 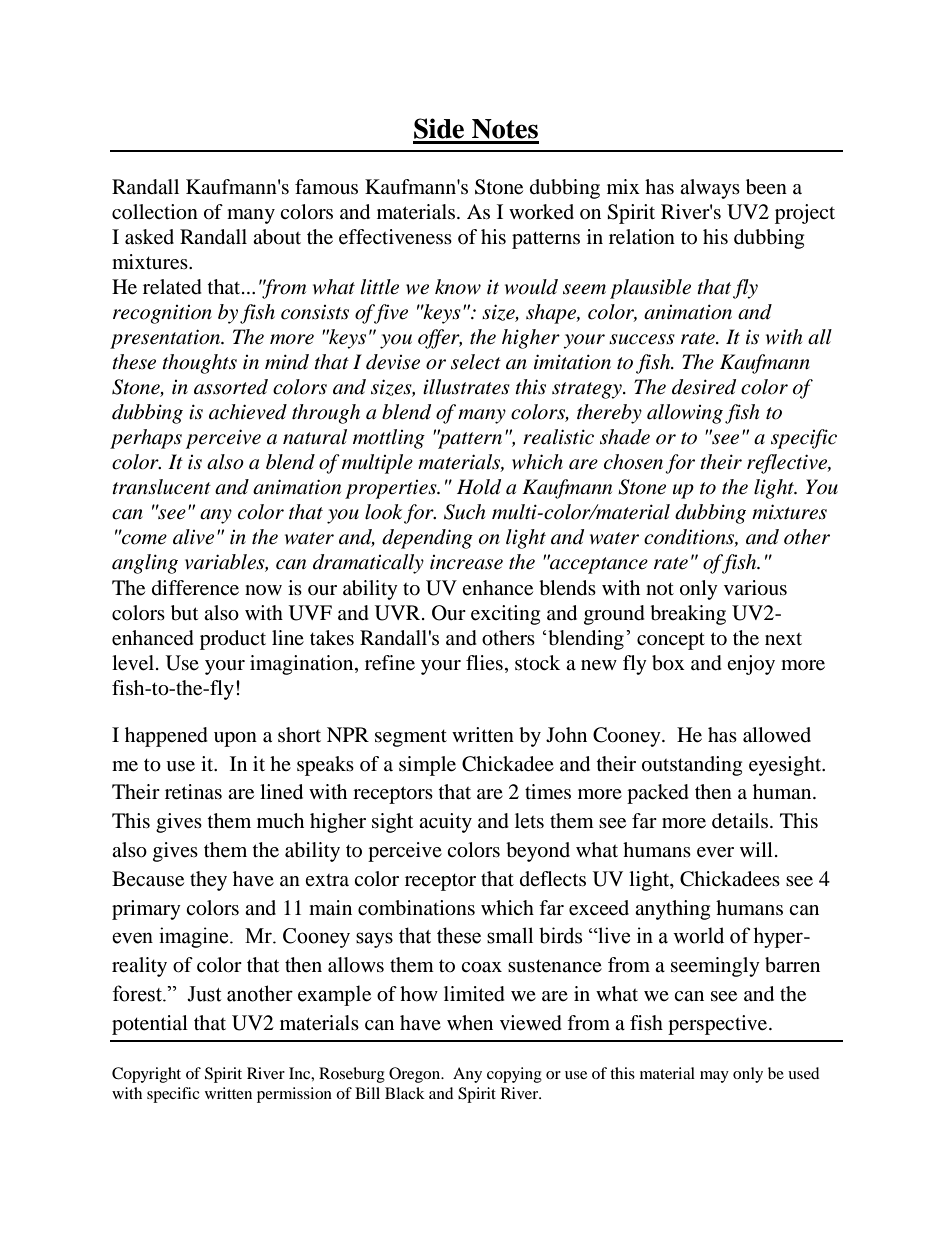 What do you see at coordinates (514, 1075) in the screenshot?
I see `copying` at bounding box center [514, 1075].
